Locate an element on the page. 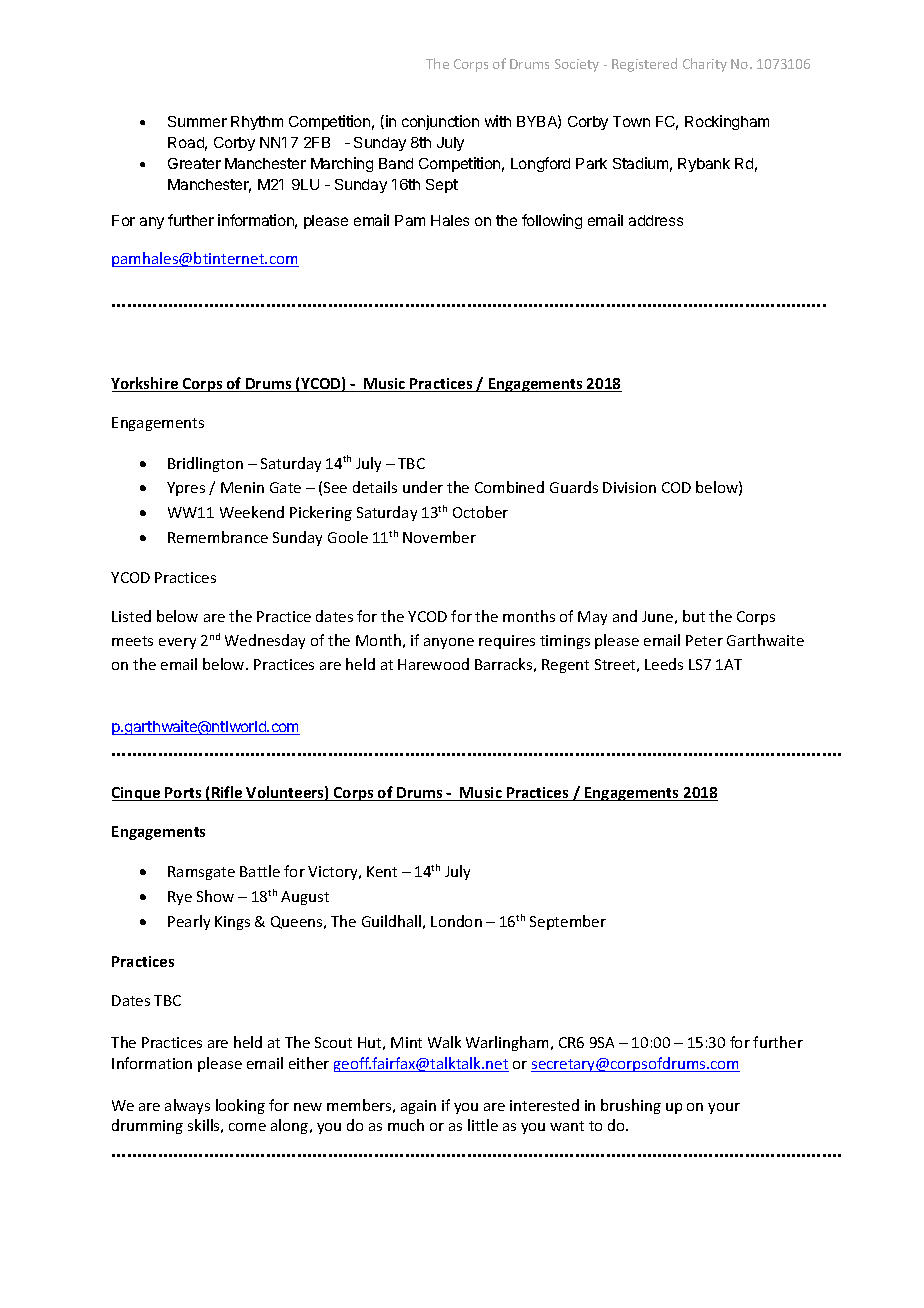  every is located at coordinates (177, 643).
